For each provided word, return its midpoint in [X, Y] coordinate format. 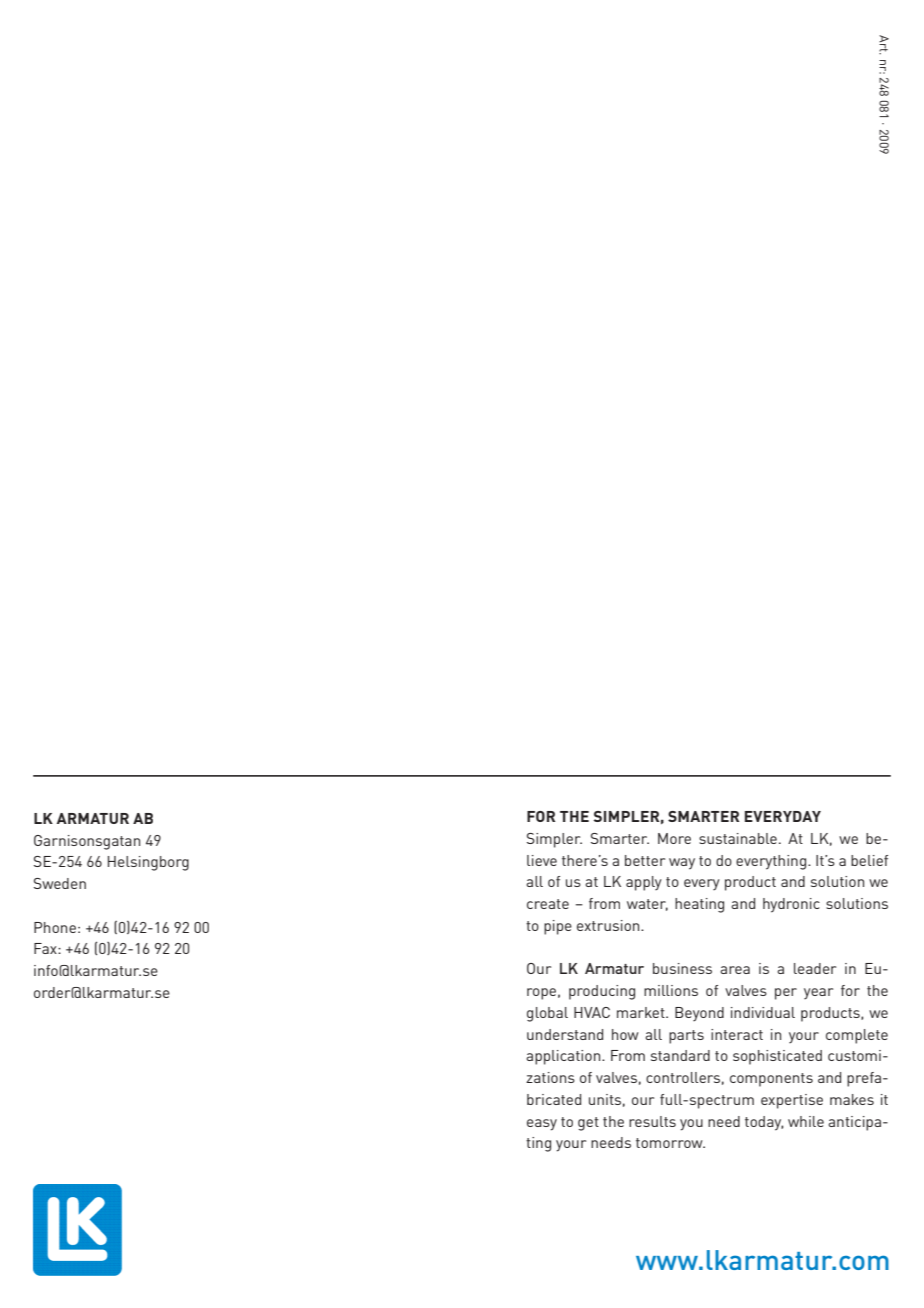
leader [815, 968]
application [564, 1057]
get [588, 1124]
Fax [46, 948]
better [645, 860]
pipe [558, 927]
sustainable [738, 838]
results [652, 1121]
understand [565, 1034]
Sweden [60, 883]
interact [737, 1034]
